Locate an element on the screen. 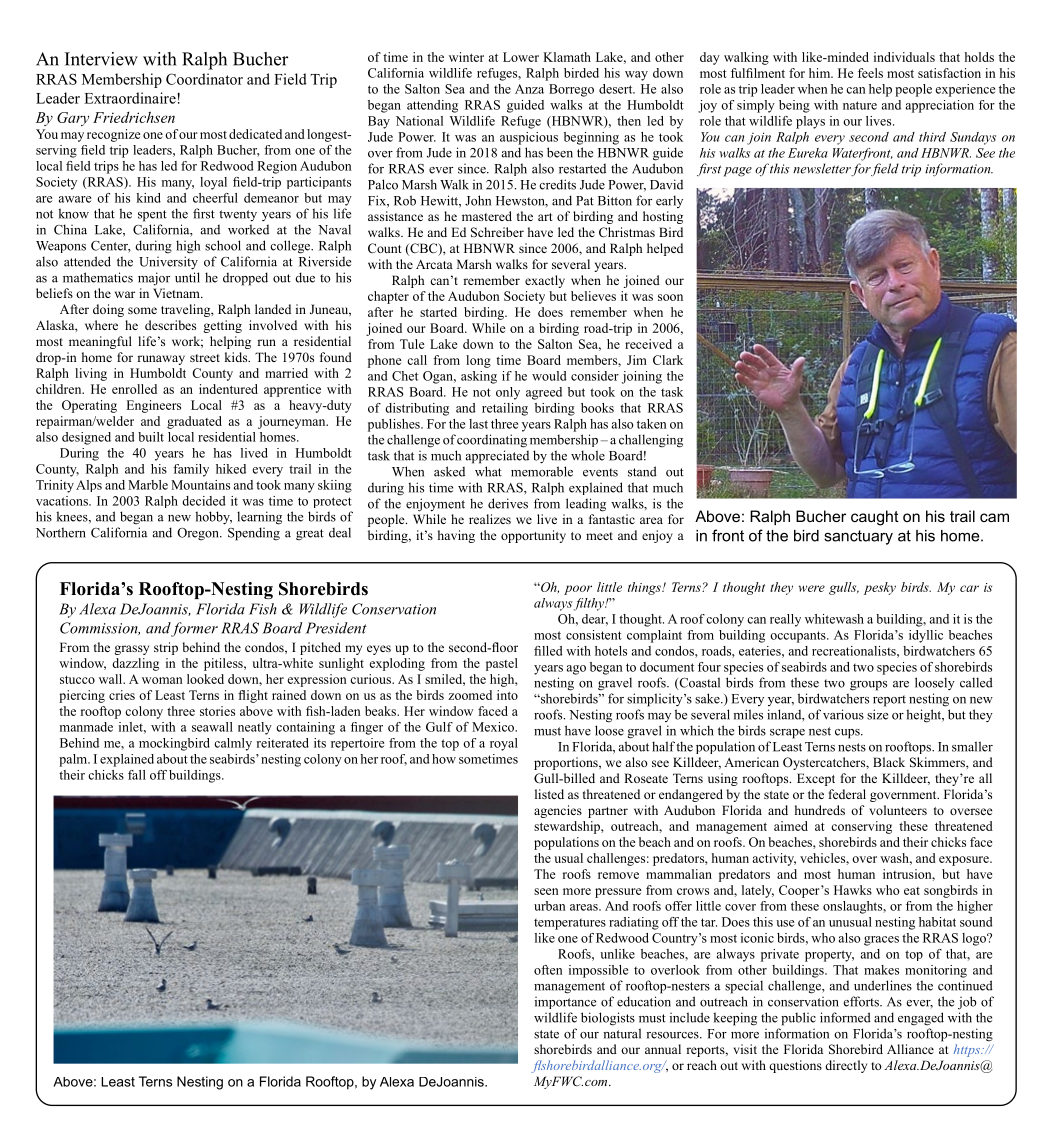  Anza is located at coordinates (529, 89).
